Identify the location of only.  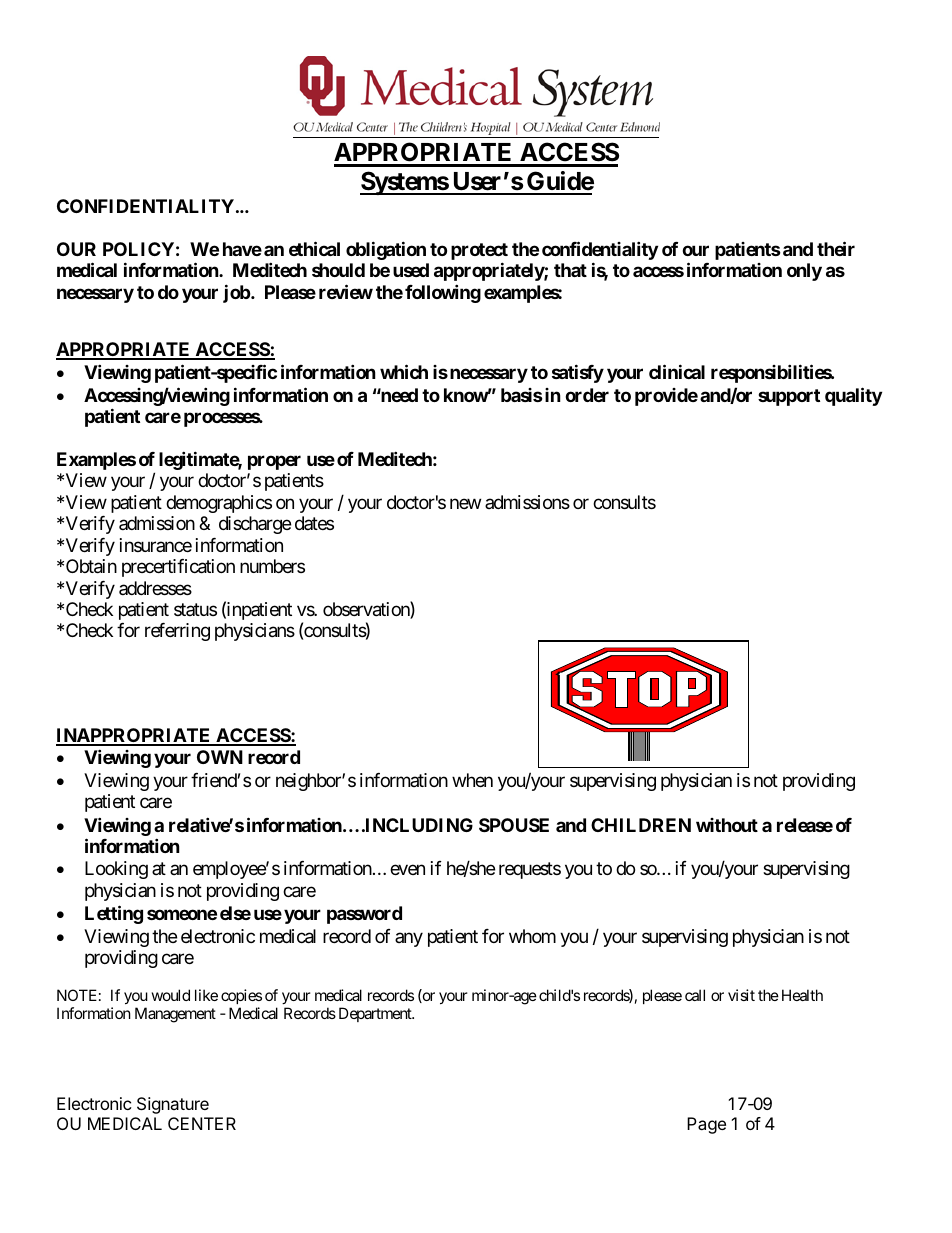
(804, 272).
